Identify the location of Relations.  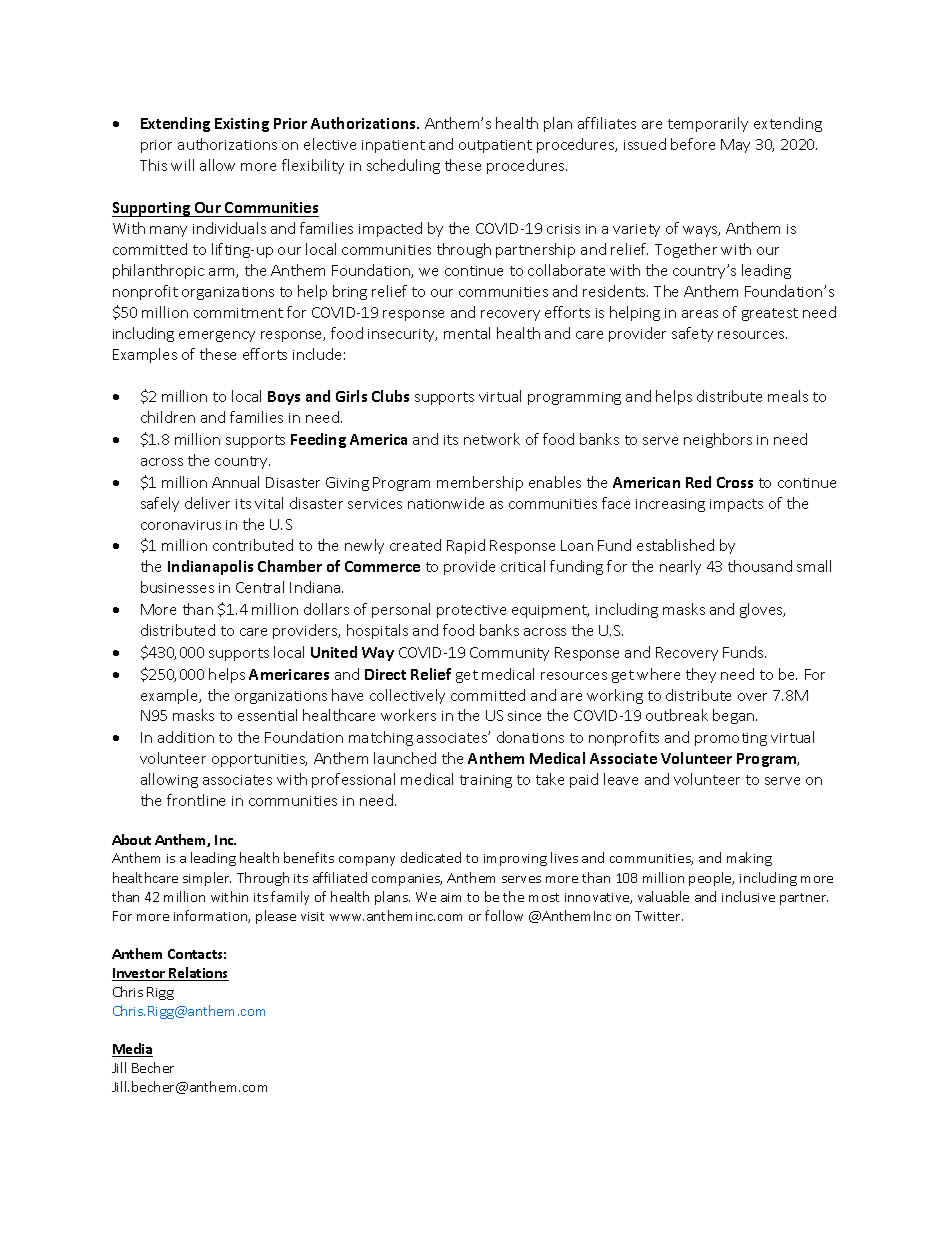
(198, 974).
